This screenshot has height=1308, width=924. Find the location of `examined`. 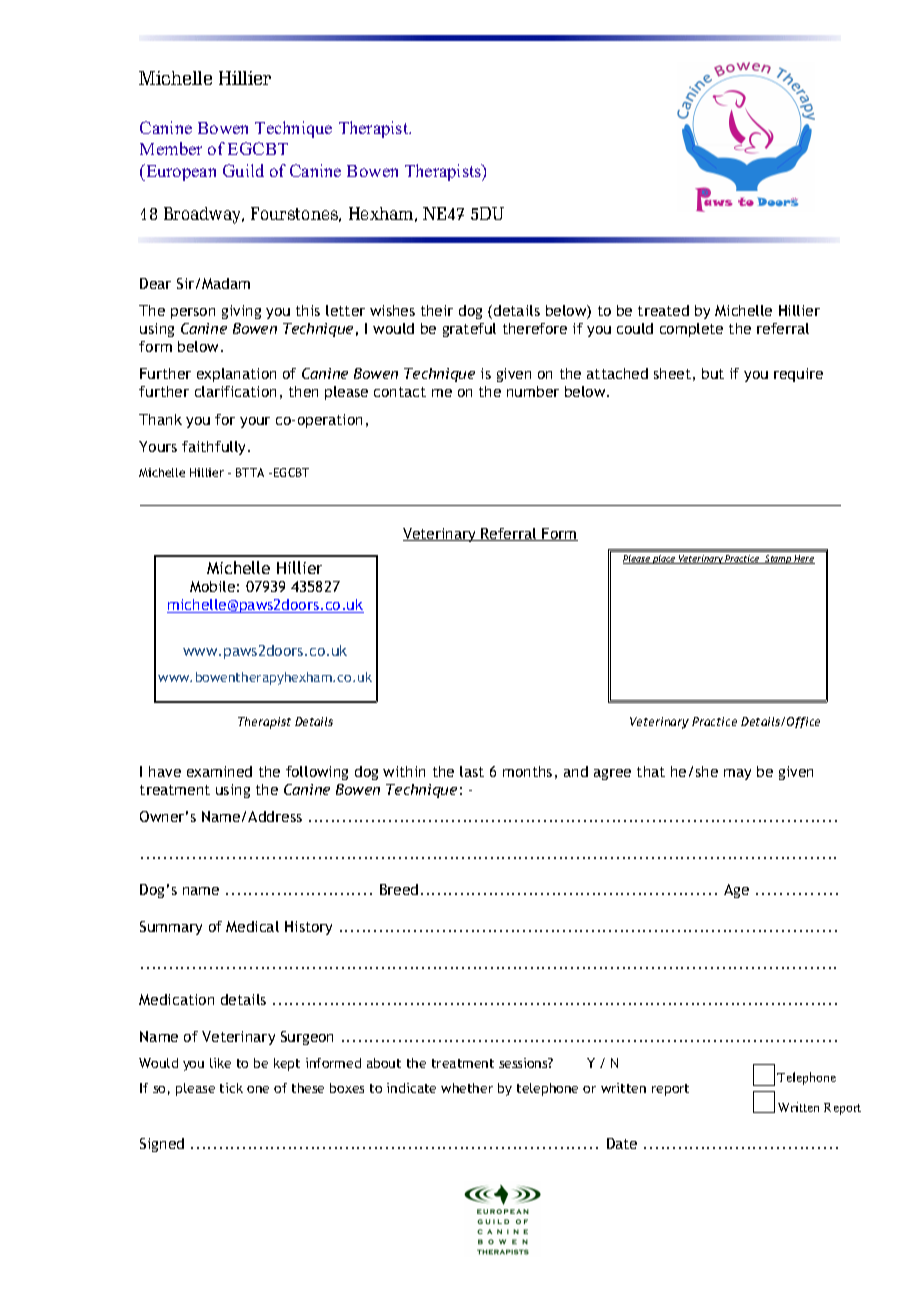

examined is located at coordinates (219, 771).
